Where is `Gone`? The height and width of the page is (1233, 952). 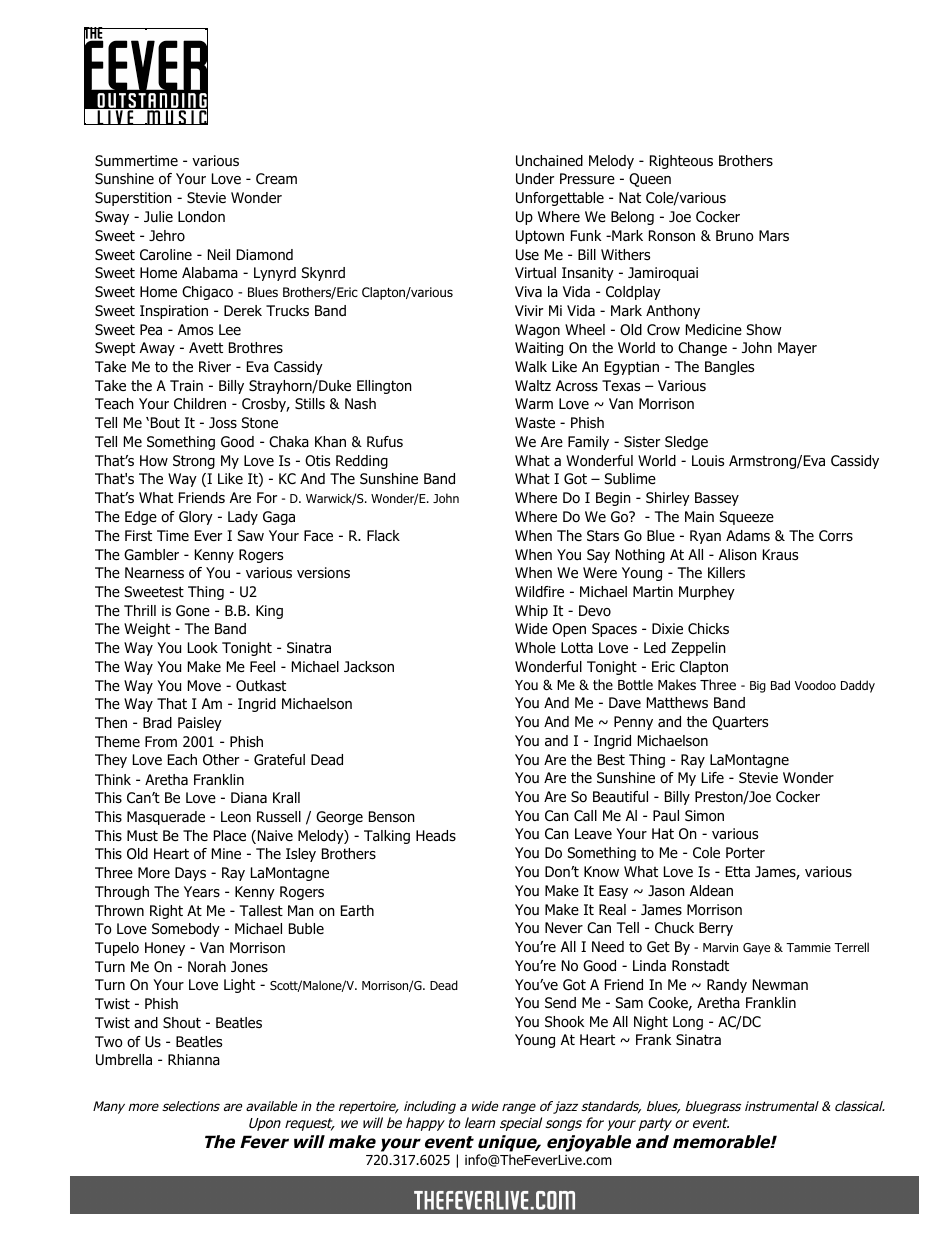 Gone is located at coordinates (193, 611).
